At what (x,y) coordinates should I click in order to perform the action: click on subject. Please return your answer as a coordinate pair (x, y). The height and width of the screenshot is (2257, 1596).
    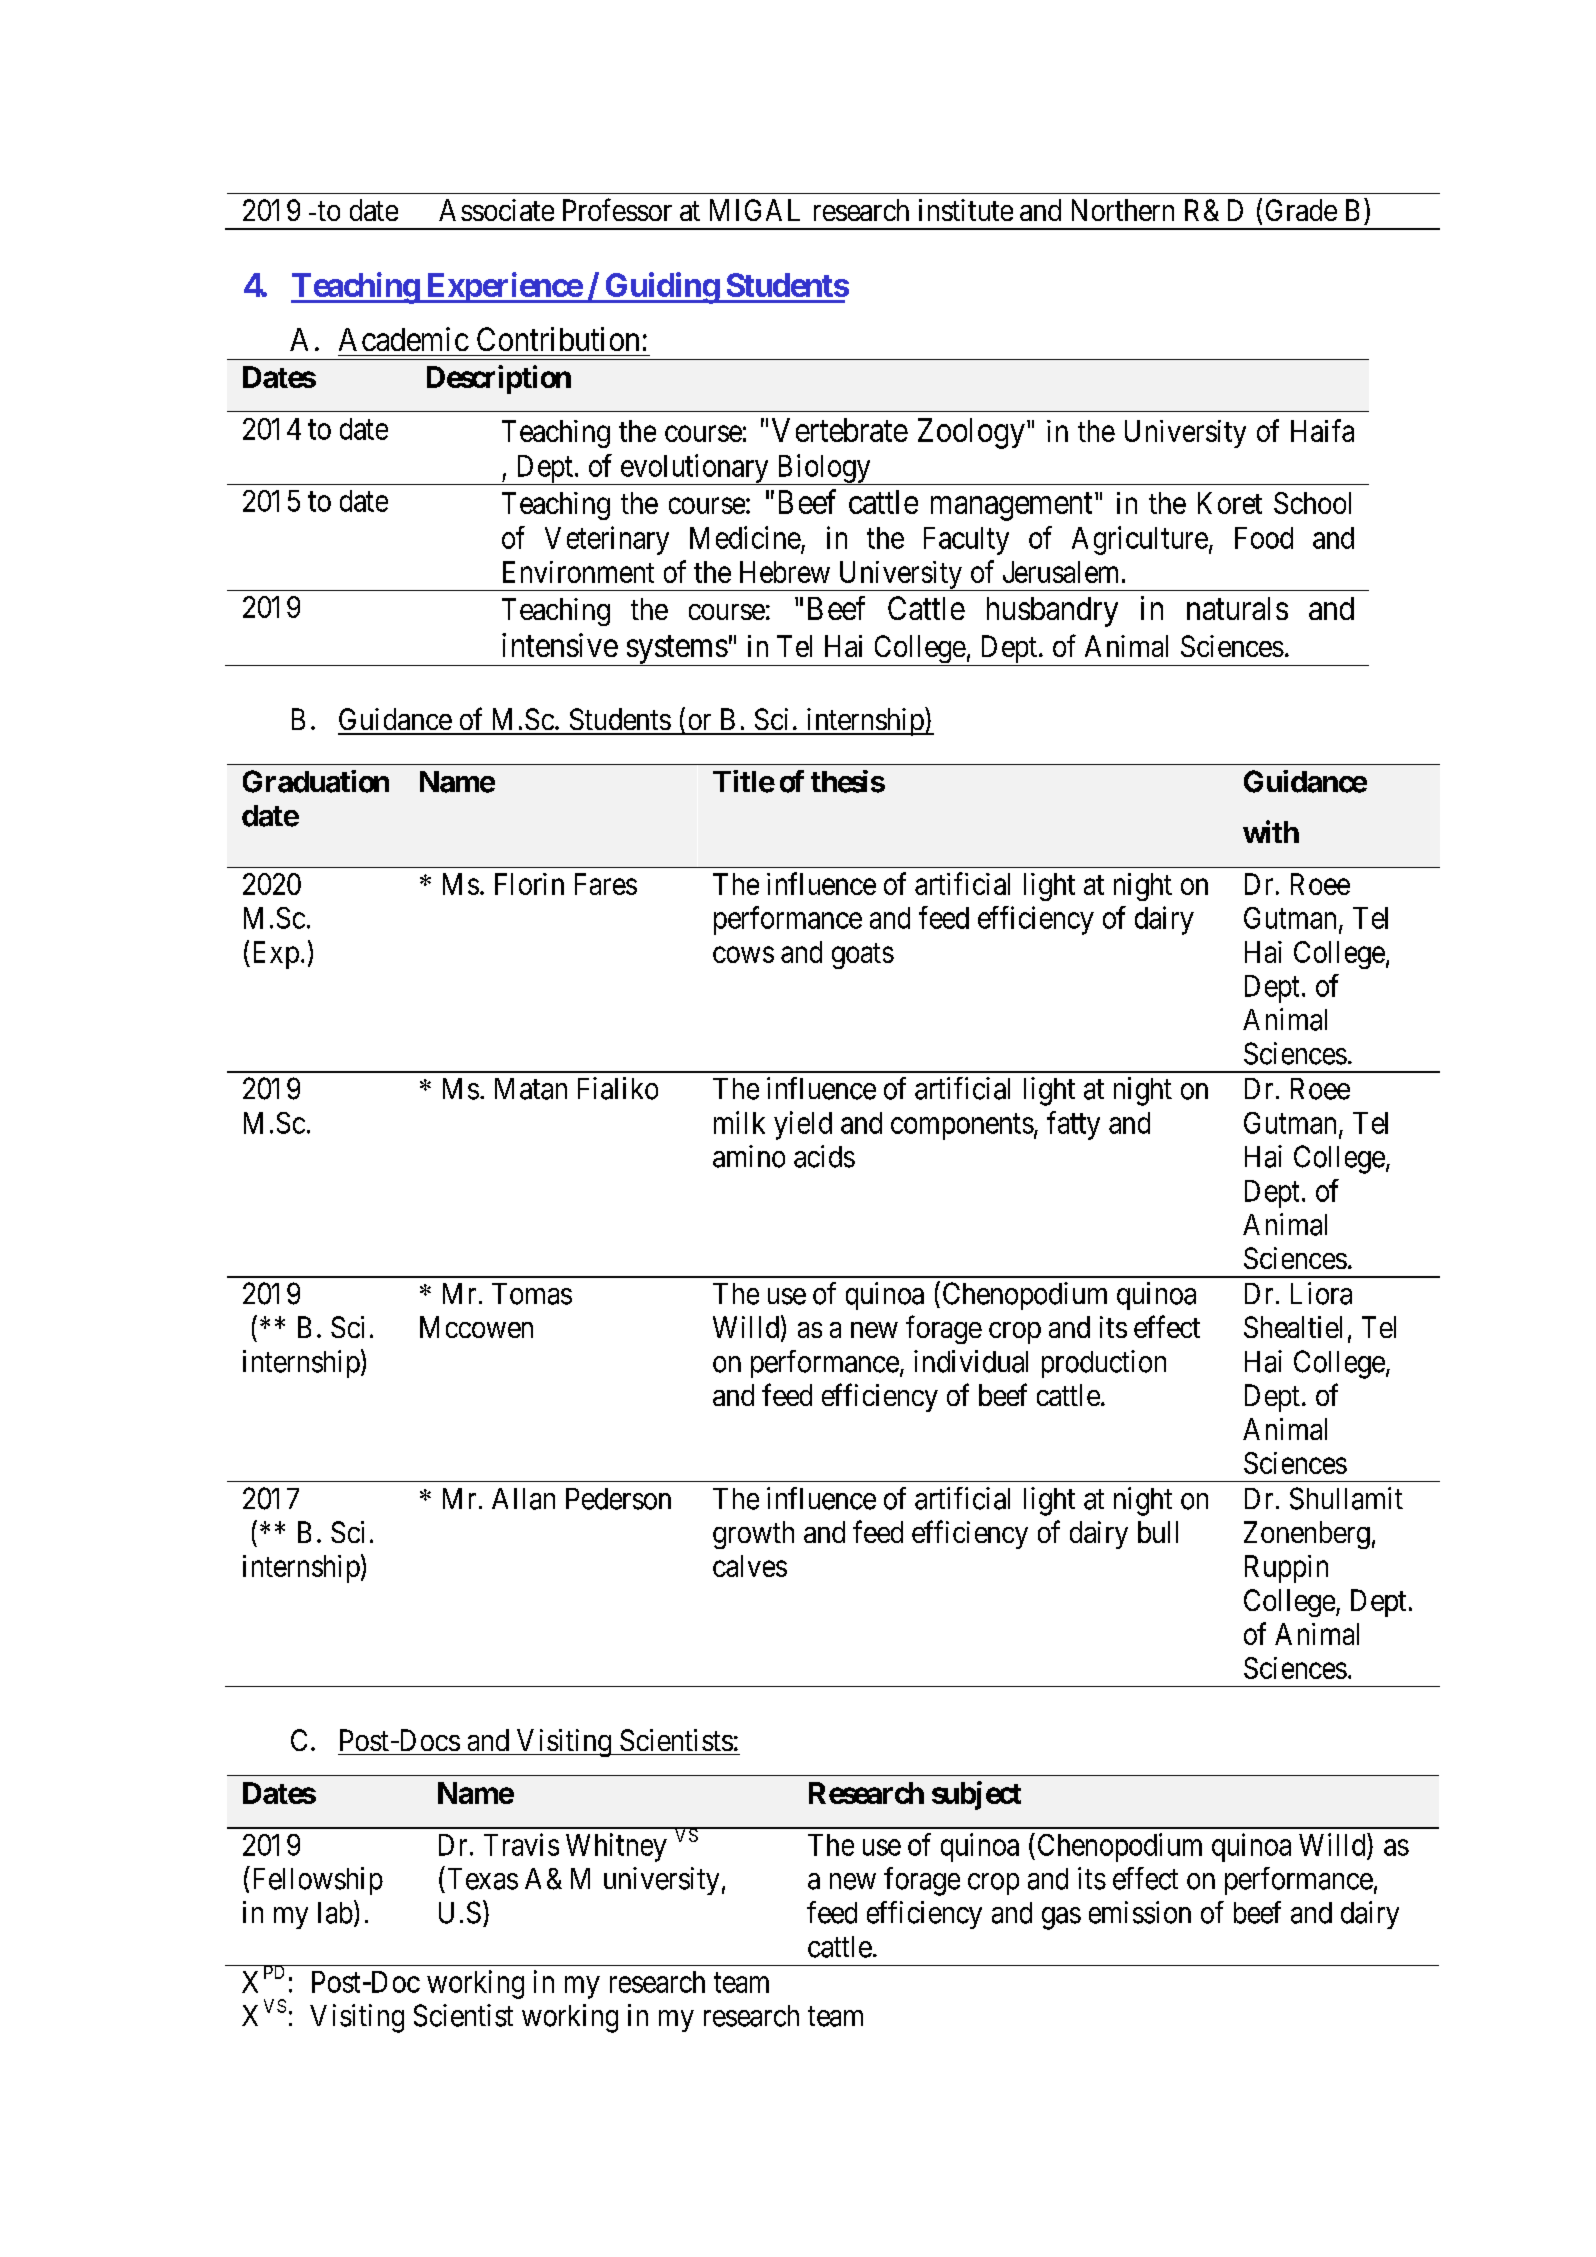
    Looking at the image, I should click on (976, 1795).
